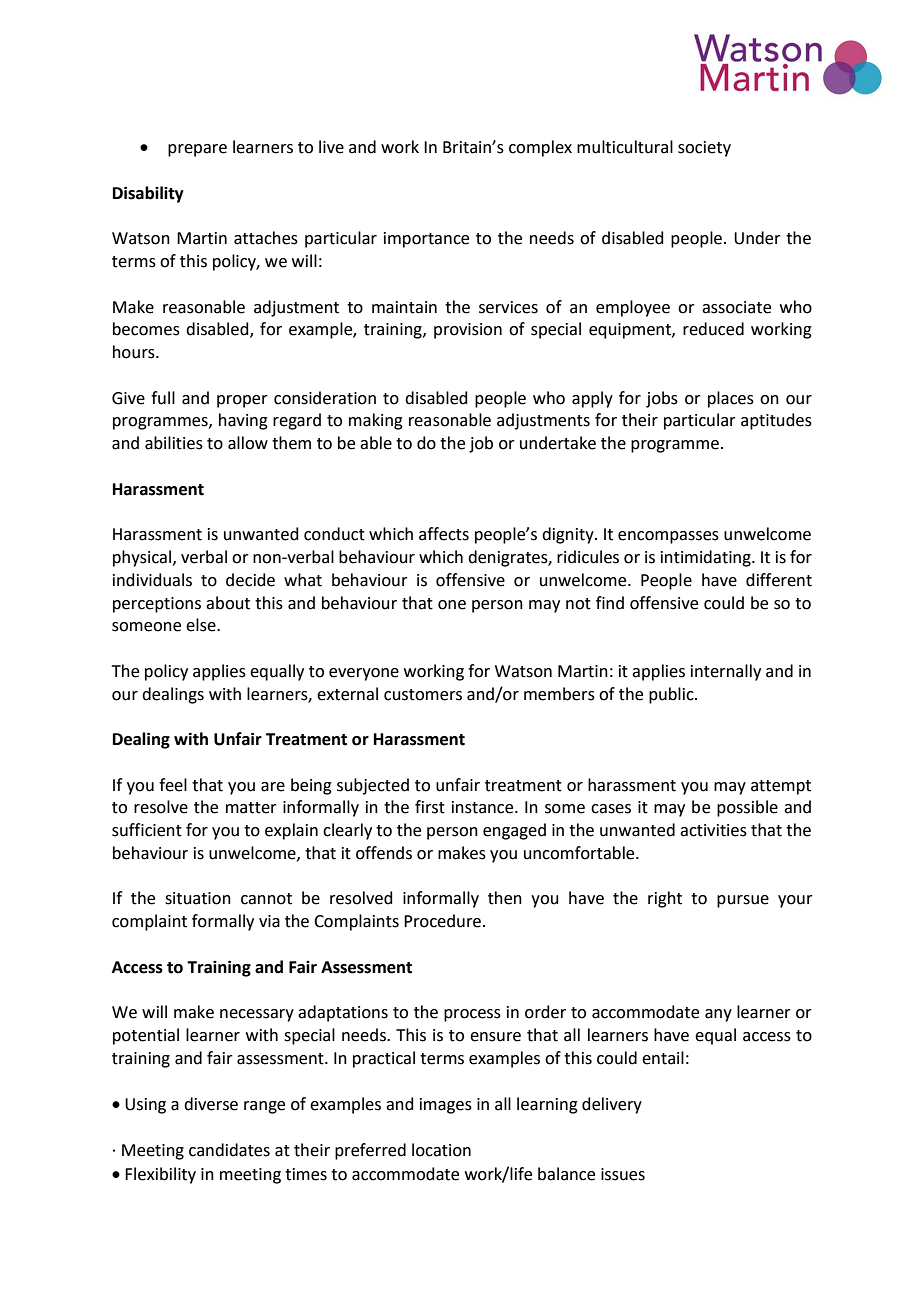 The image size is (924, 1308). I want to click on location, so click(441, 1150).
